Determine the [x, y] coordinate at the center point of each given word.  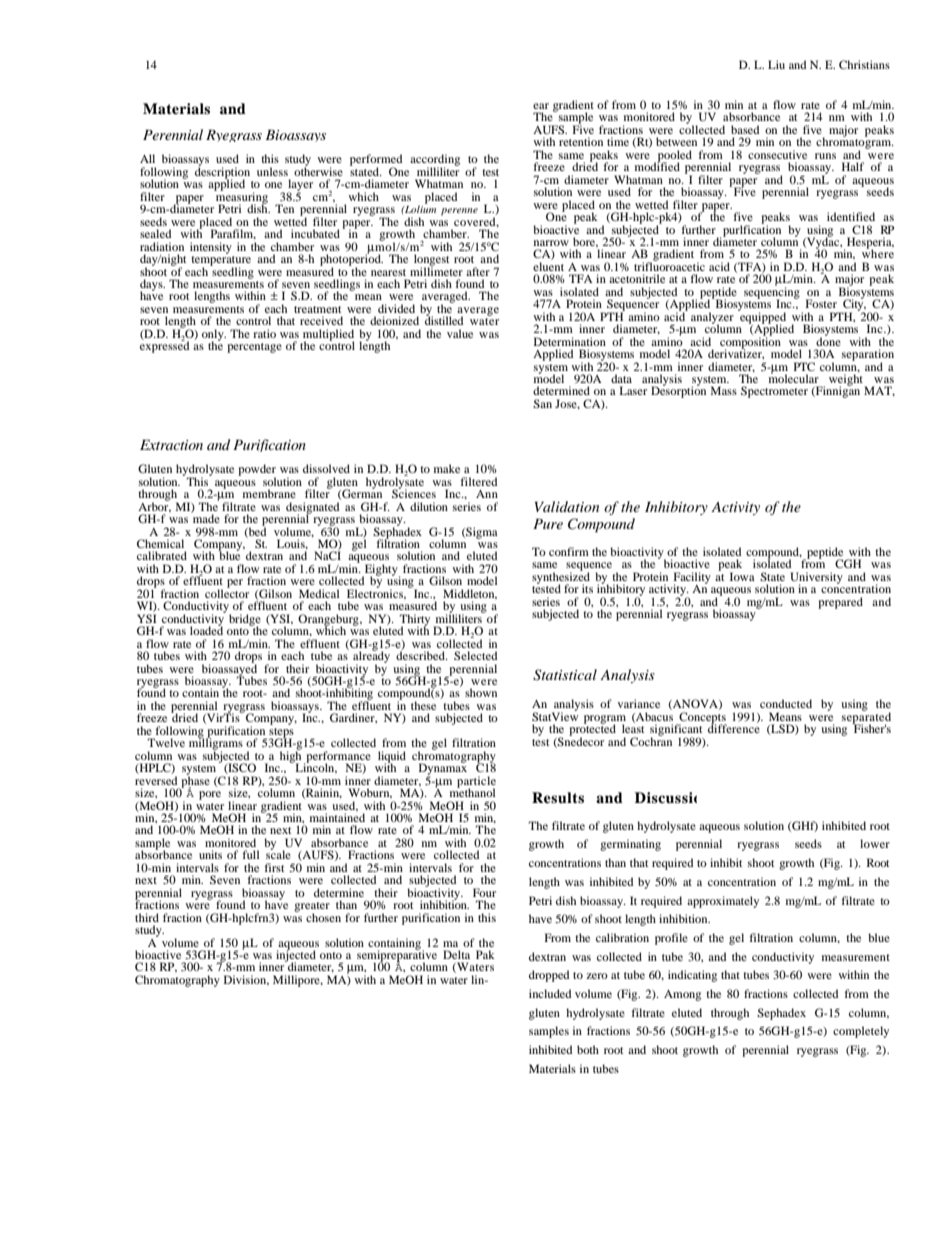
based [745, 129]
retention [581, 141]
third [147, 917]
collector [227, 592]
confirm [569, 551]
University [816, 579]
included [550, 993]
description [222, 173]
